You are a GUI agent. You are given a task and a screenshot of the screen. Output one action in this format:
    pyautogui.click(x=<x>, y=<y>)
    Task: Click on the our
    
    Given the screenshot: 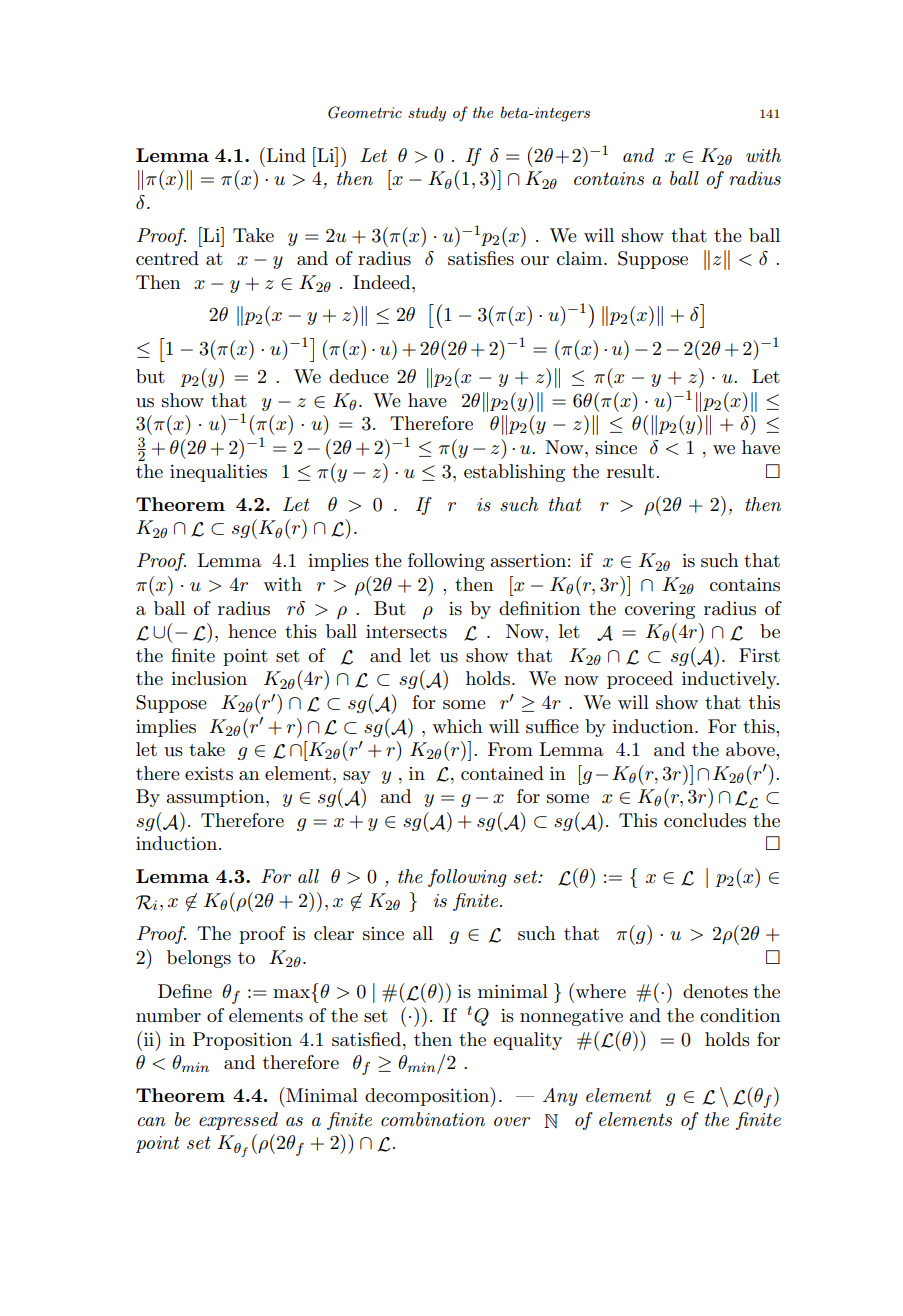 What is the action you would take?
    pyautogui.click(x=535, y=261)
